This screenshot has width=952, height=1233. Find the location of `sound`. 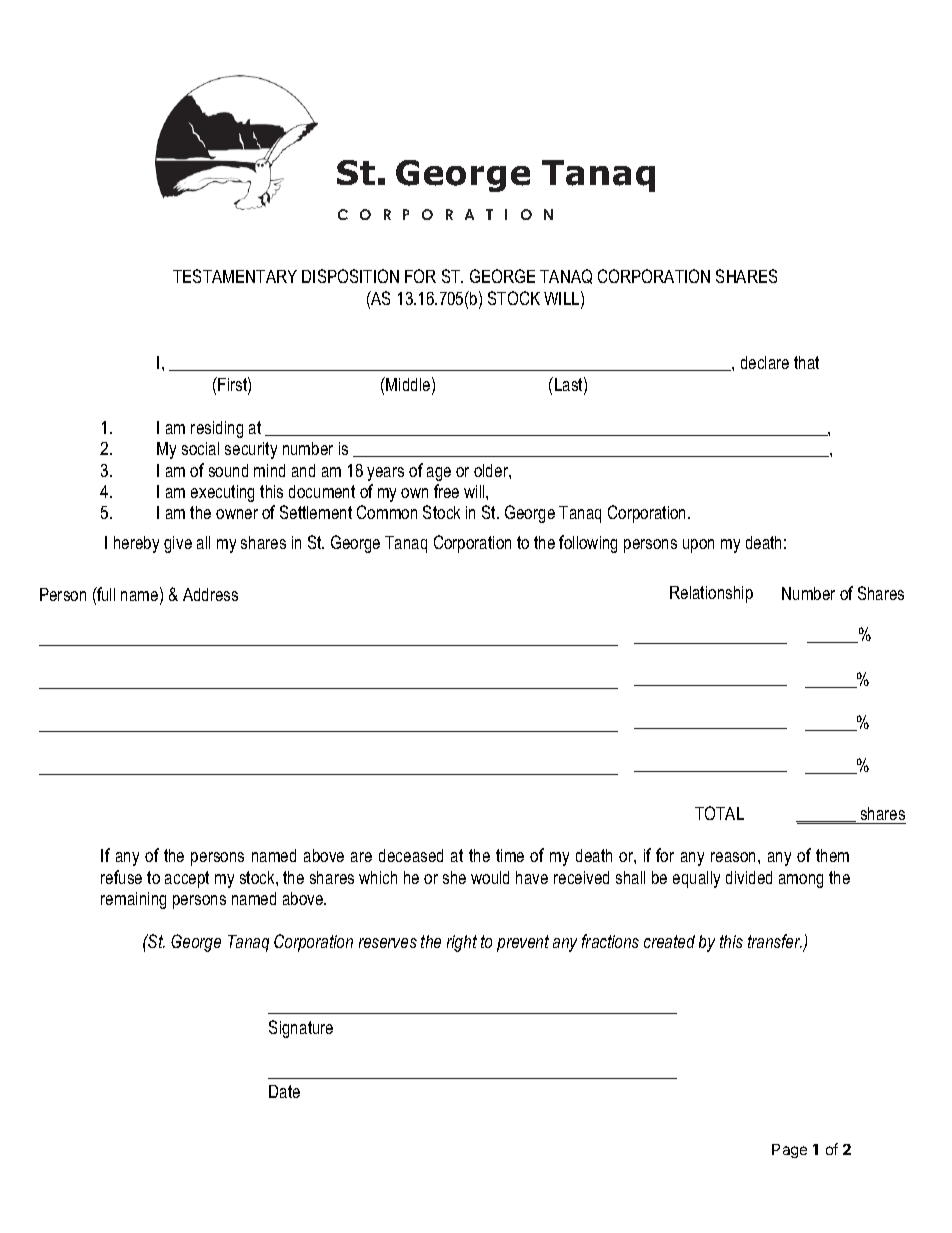

sound is located at coordinates (228, 470).
